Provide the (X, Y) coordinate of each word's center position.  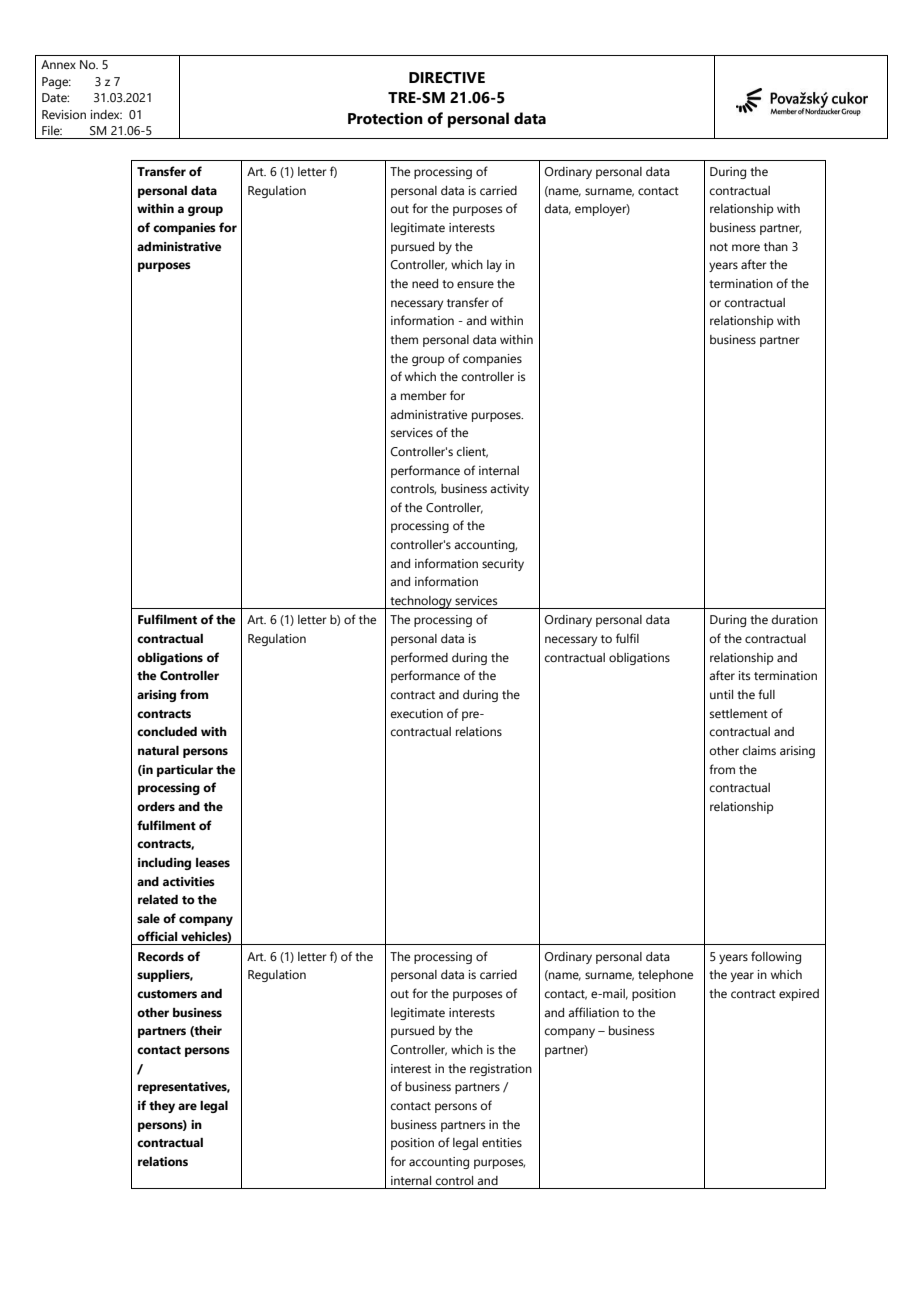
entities (502, 1142)
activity (509, 490)
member (424, 395)
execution (417, 713)
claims (759, 750)
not (719, 247)
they (162, 1107)
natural (158, 750)
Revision (64, 114)
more (746, 247)
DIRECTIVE (447, 78)
